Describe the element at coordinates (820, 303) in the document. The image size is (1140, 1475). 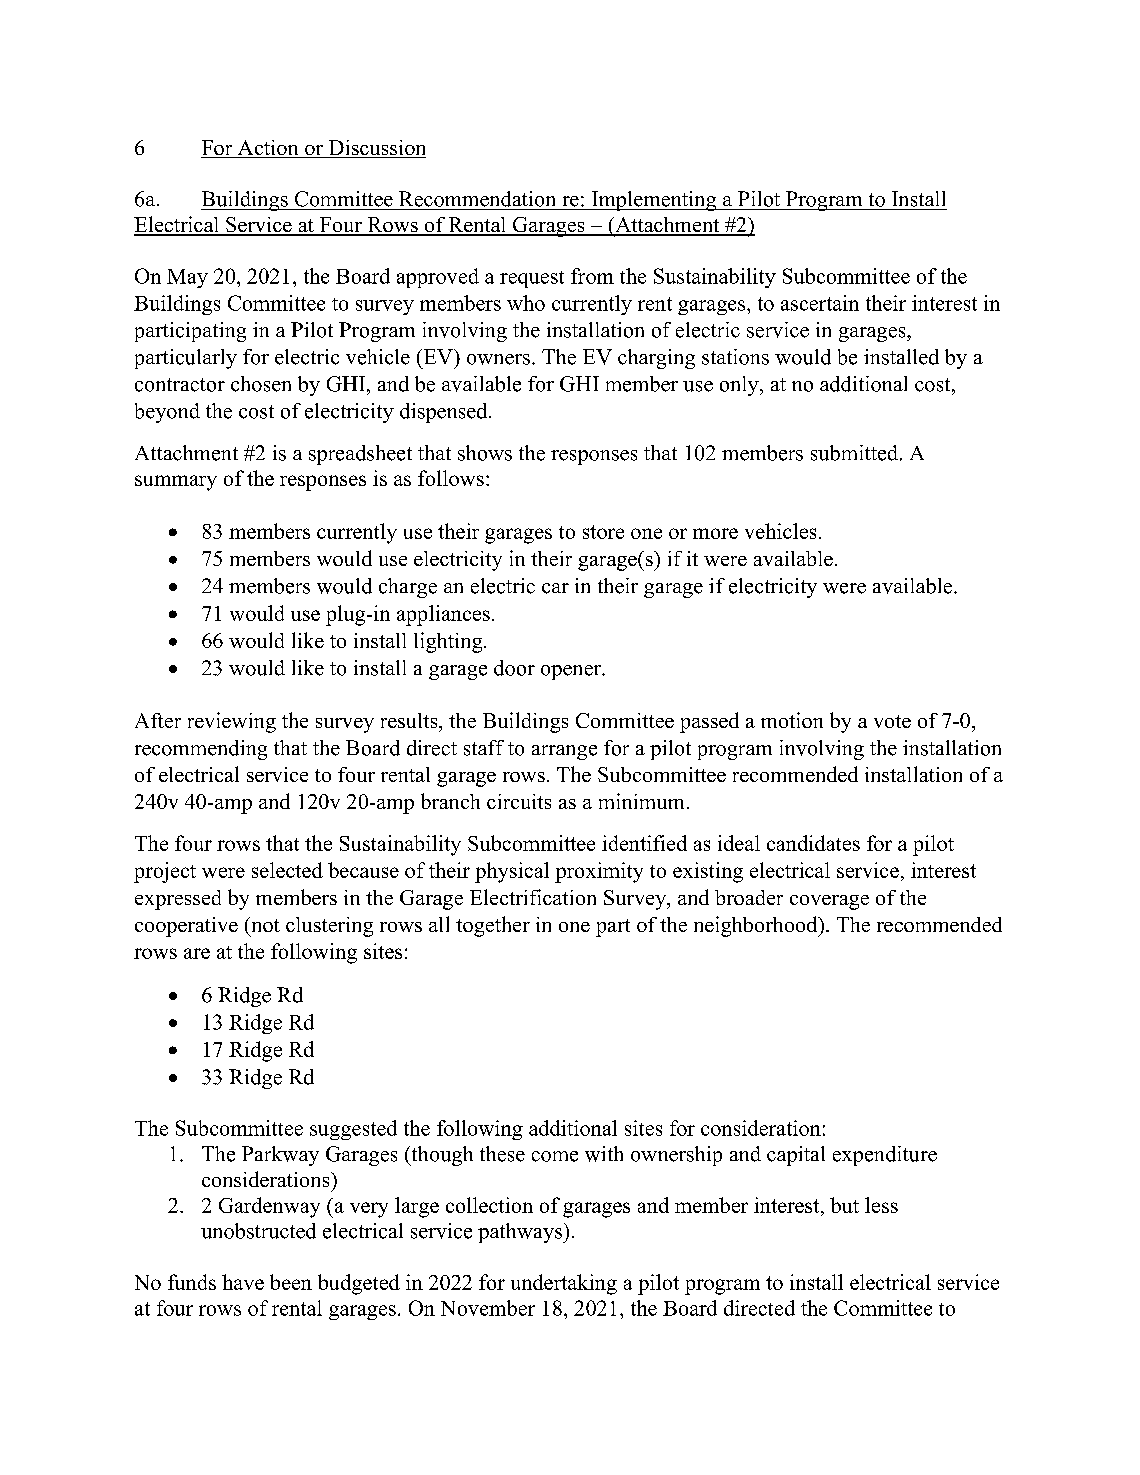
I see `ascertain` at that location.
